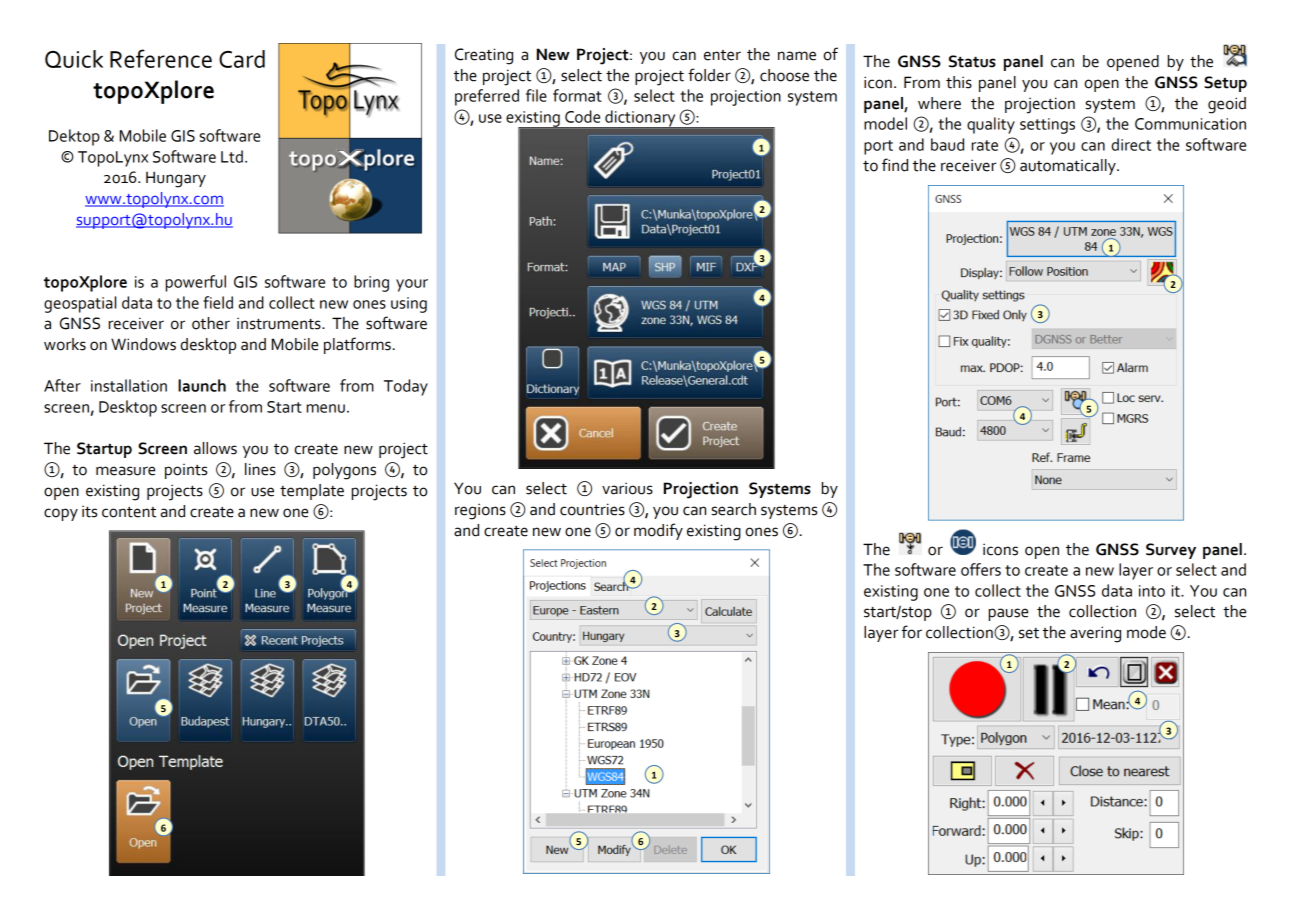 The image size is (1308, 924). What do you see at coordinates (242, 59) in the screenshot?
I see `Card` at bounding box center [242, 59].
